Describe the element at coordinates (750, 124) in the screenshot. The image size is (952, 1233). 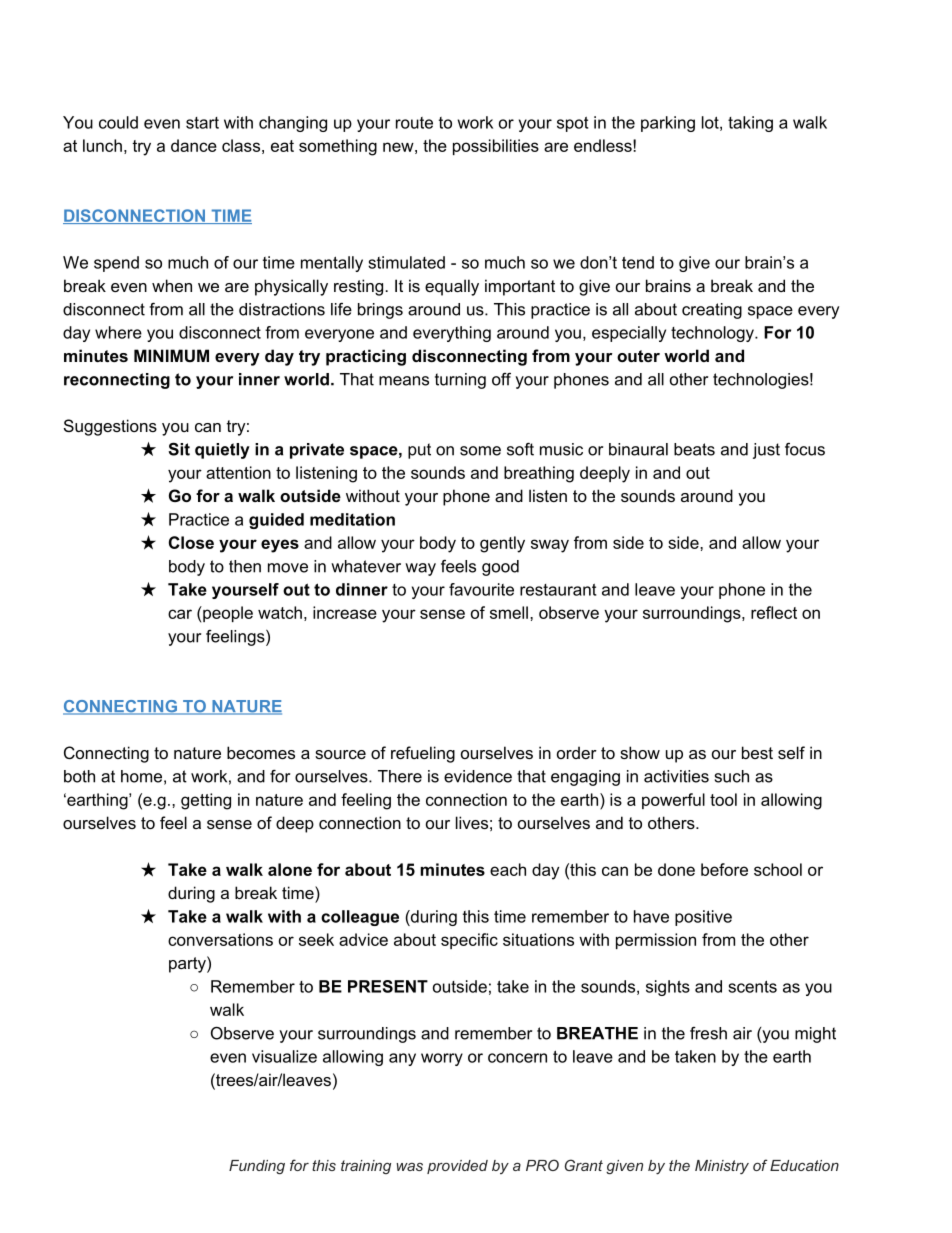
I see `taking` at that location.
